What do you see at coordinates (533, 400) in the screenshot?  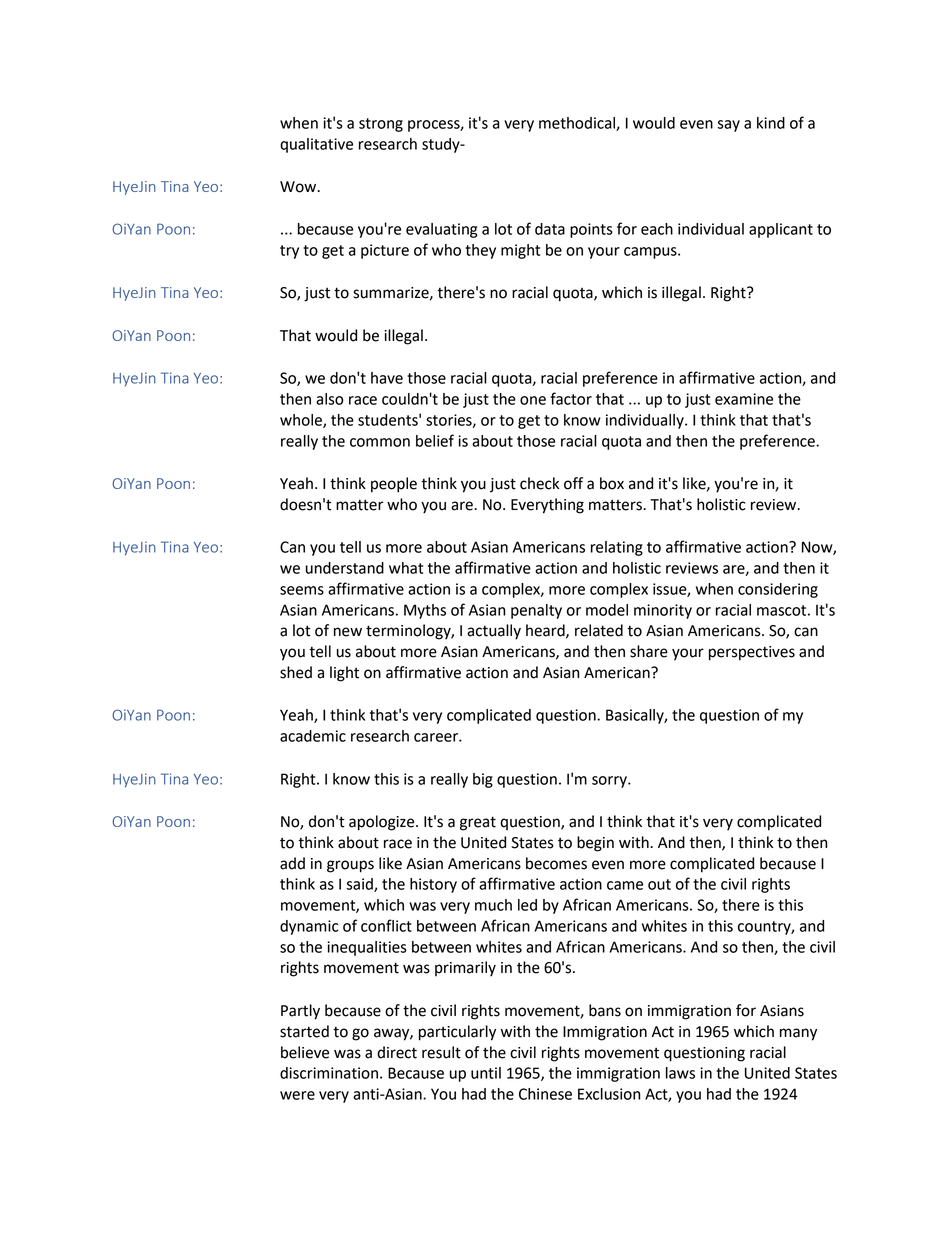 I see `one` at bounding box center [533, 400].
